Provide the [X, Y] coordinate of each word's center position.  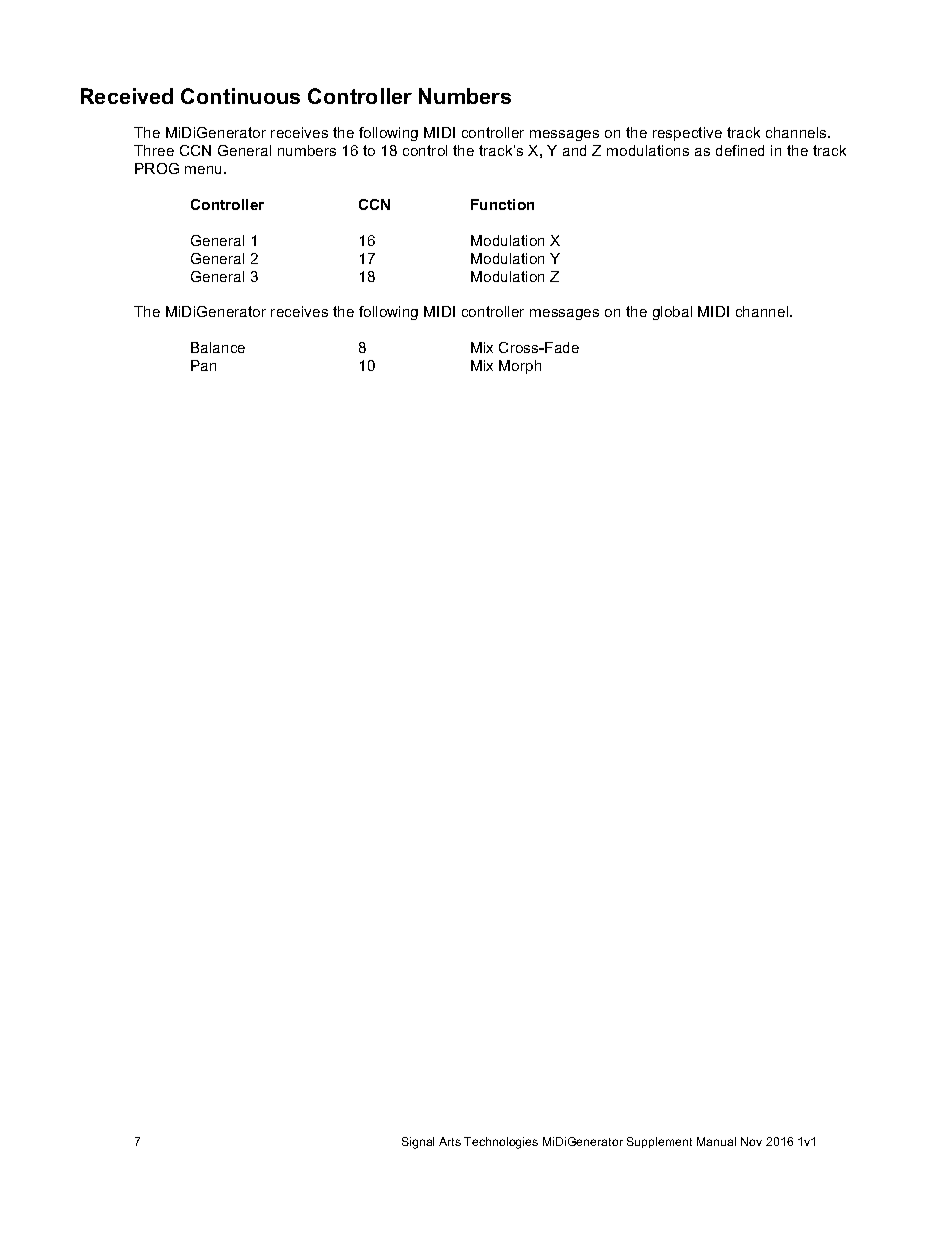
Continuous [240, 96]
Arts [450, 1141]
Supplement [659, 1142]
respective [687, 134]
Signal [418, 1143]
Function [502, 204]
